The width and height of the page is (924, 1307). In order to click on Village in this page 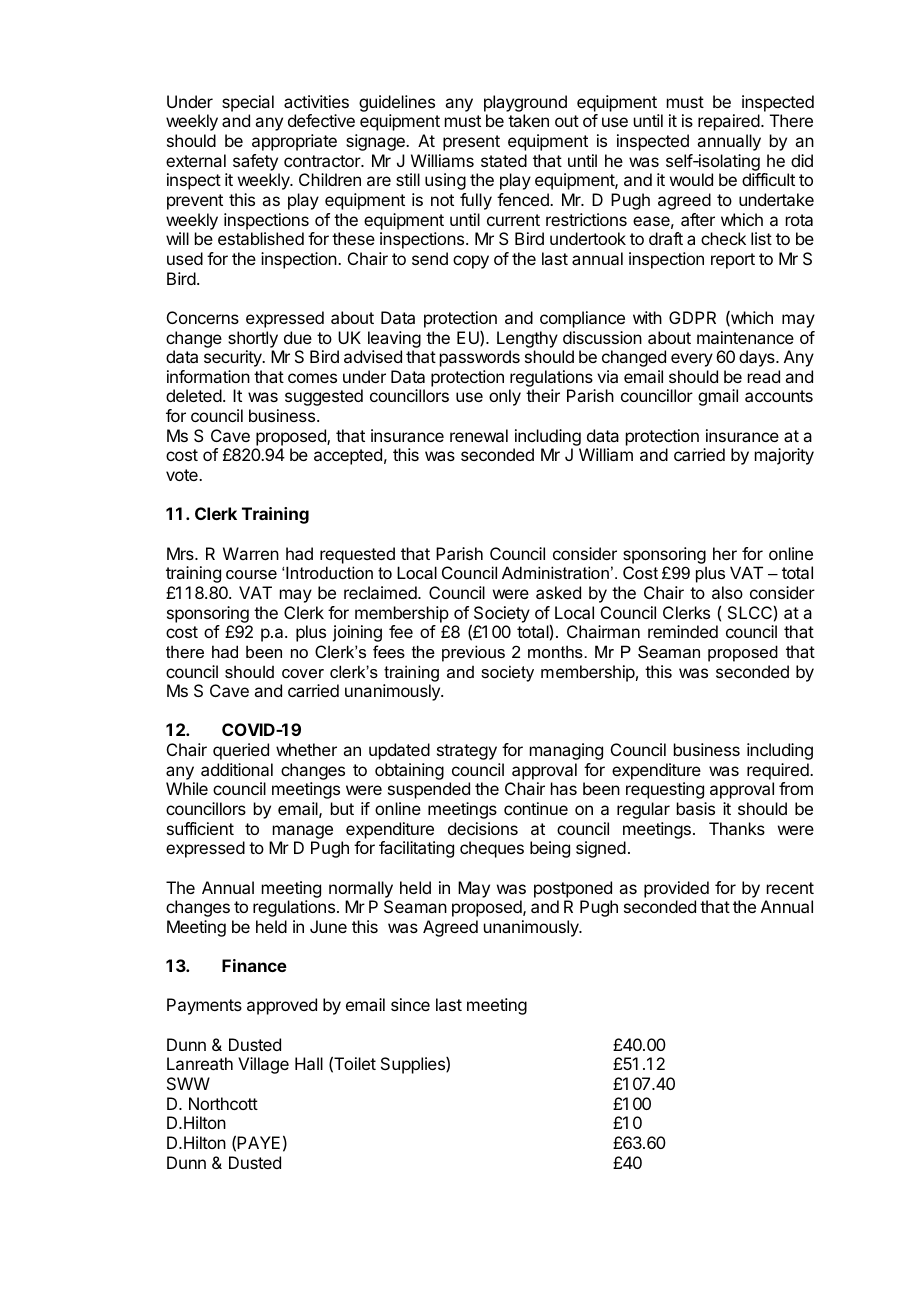, I will do `click(263, 1065)`.
